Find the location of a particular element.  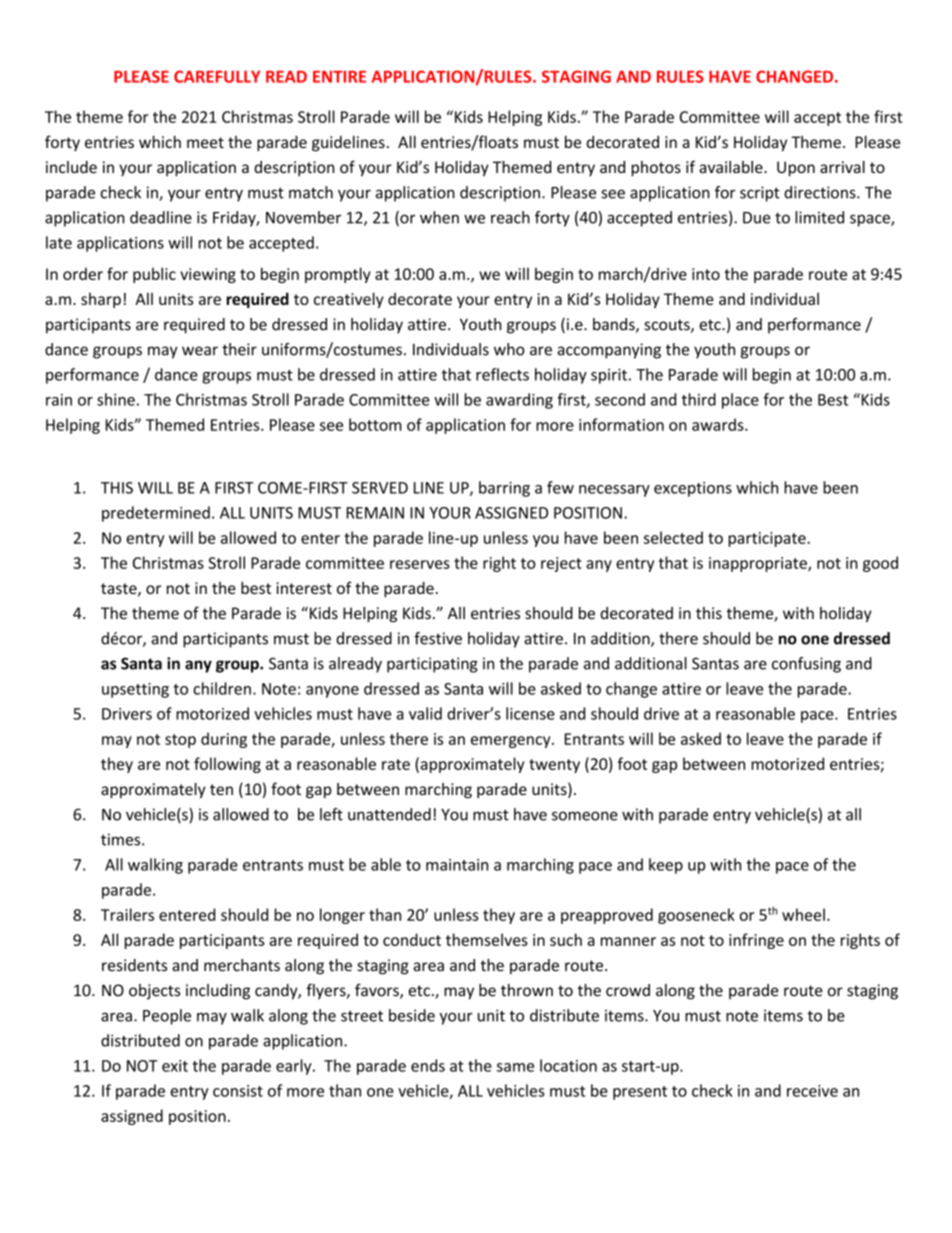

Upon is located at coordinates (796, 169).
